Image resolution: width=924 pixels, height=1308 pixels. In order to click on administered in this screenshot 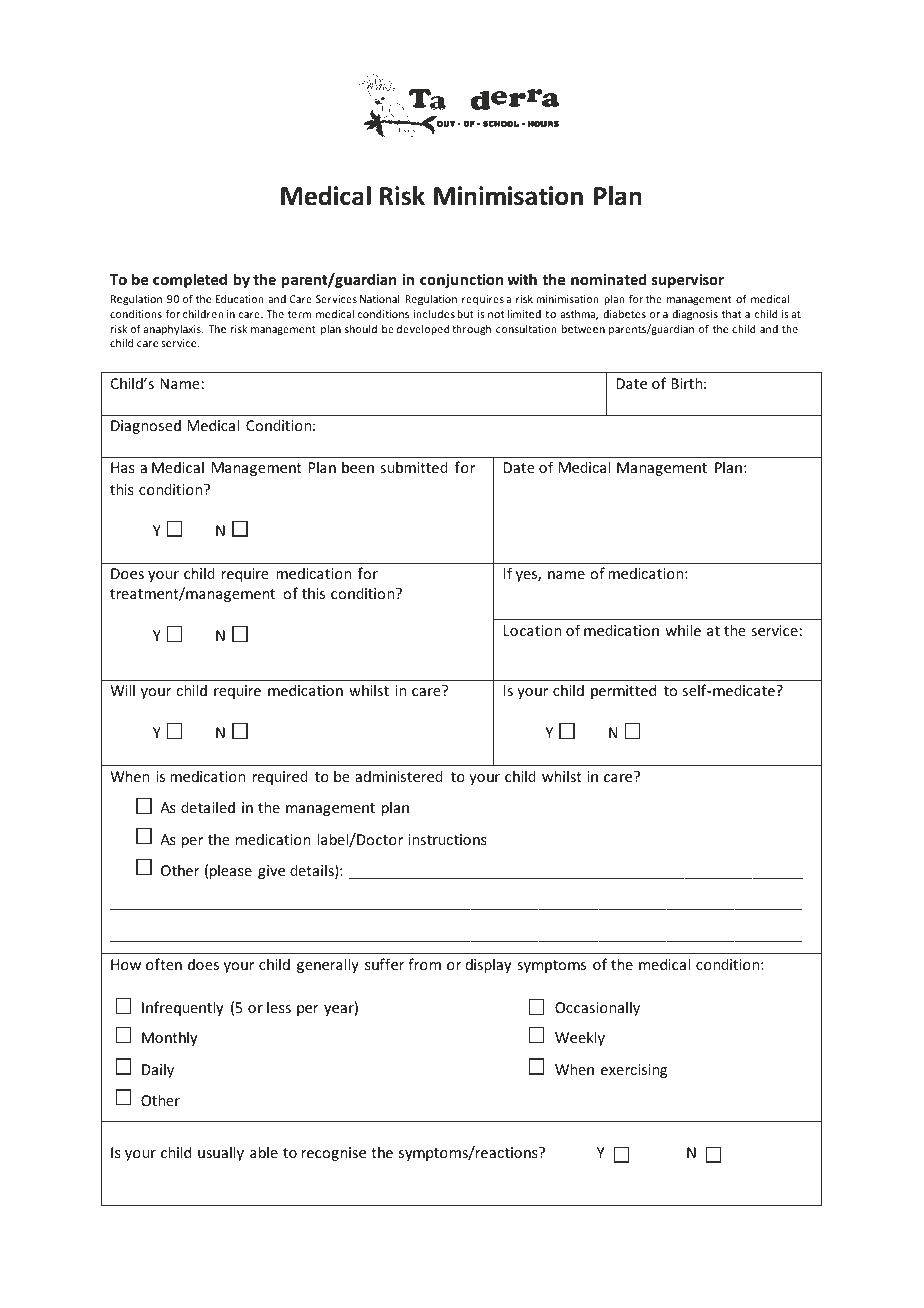, I will do `click(399, 776)`.
